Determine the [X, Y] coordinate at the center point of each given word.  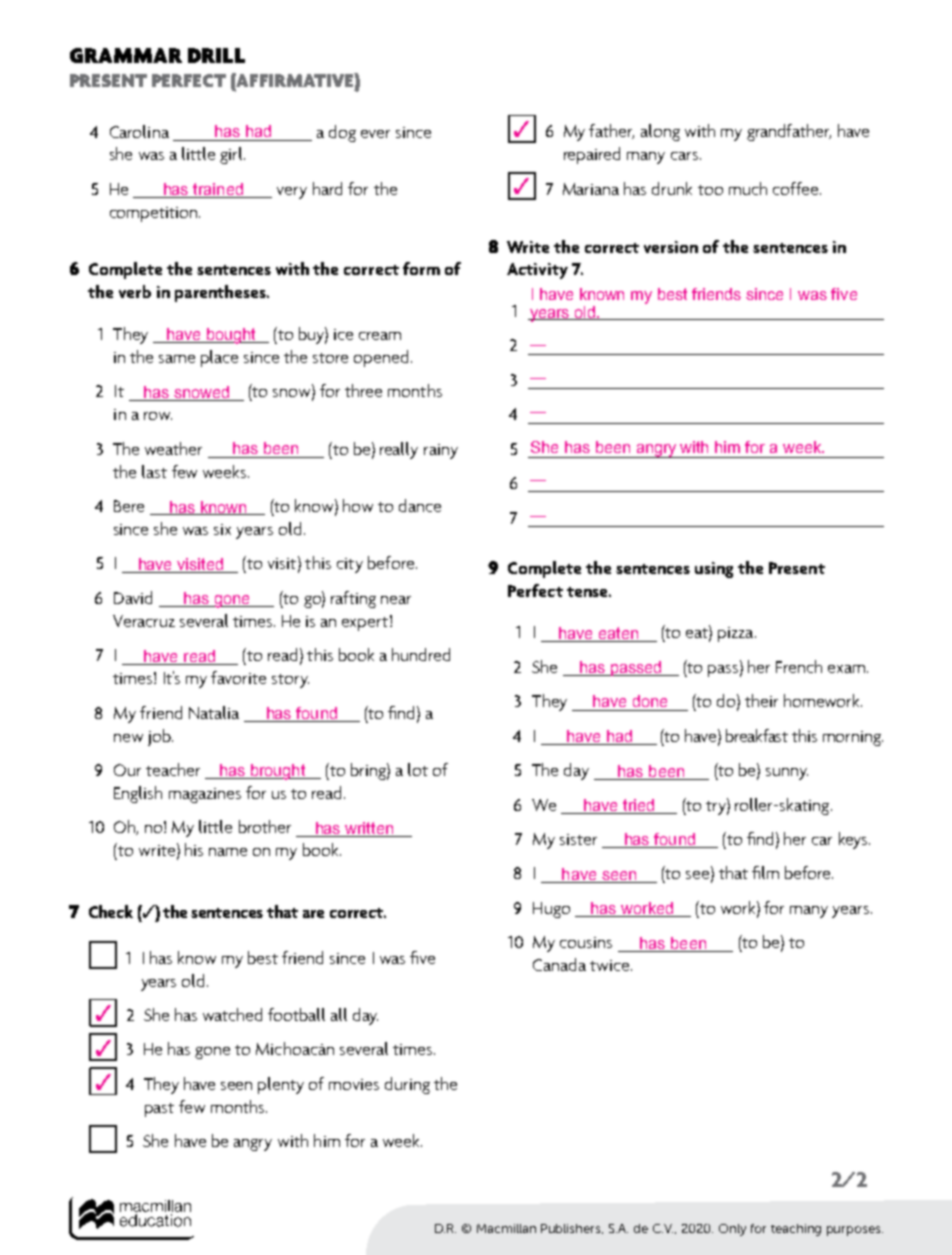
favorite [238, 677]
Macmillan [506, 1228]
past [159, 1110]
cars [686, 156]
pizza [737, 634]
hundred [421, 654]
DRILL [216, 55]
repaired [592, 155]
